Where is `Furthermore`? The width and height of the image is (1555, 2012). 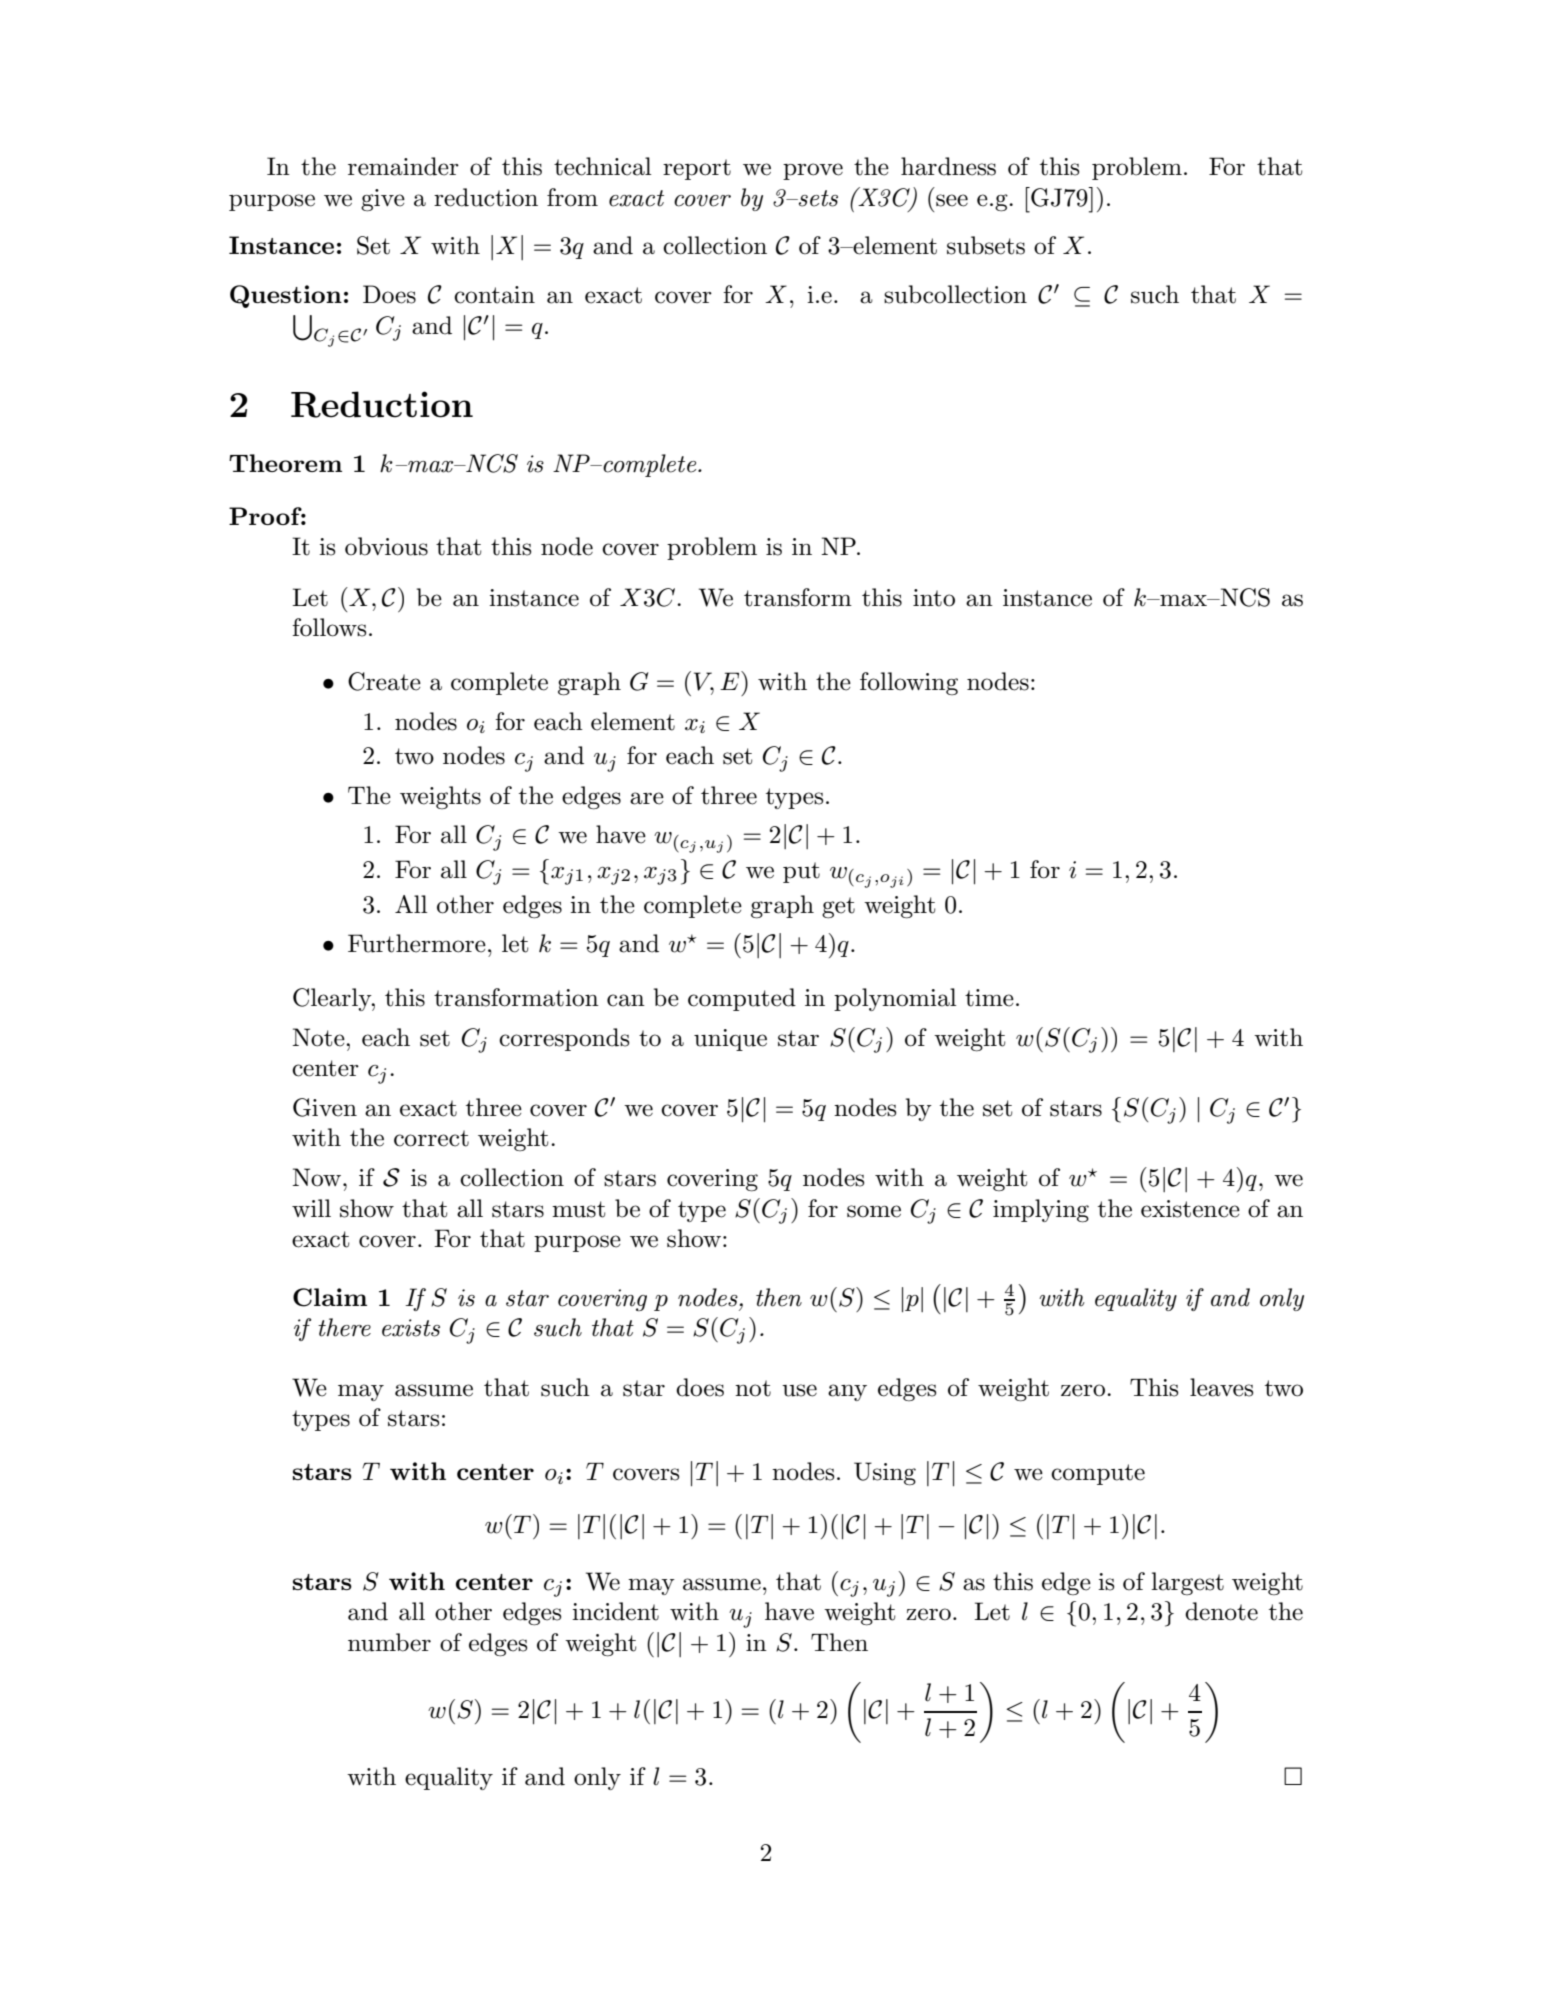
Furthermore is located at coordinates (417, 943).
